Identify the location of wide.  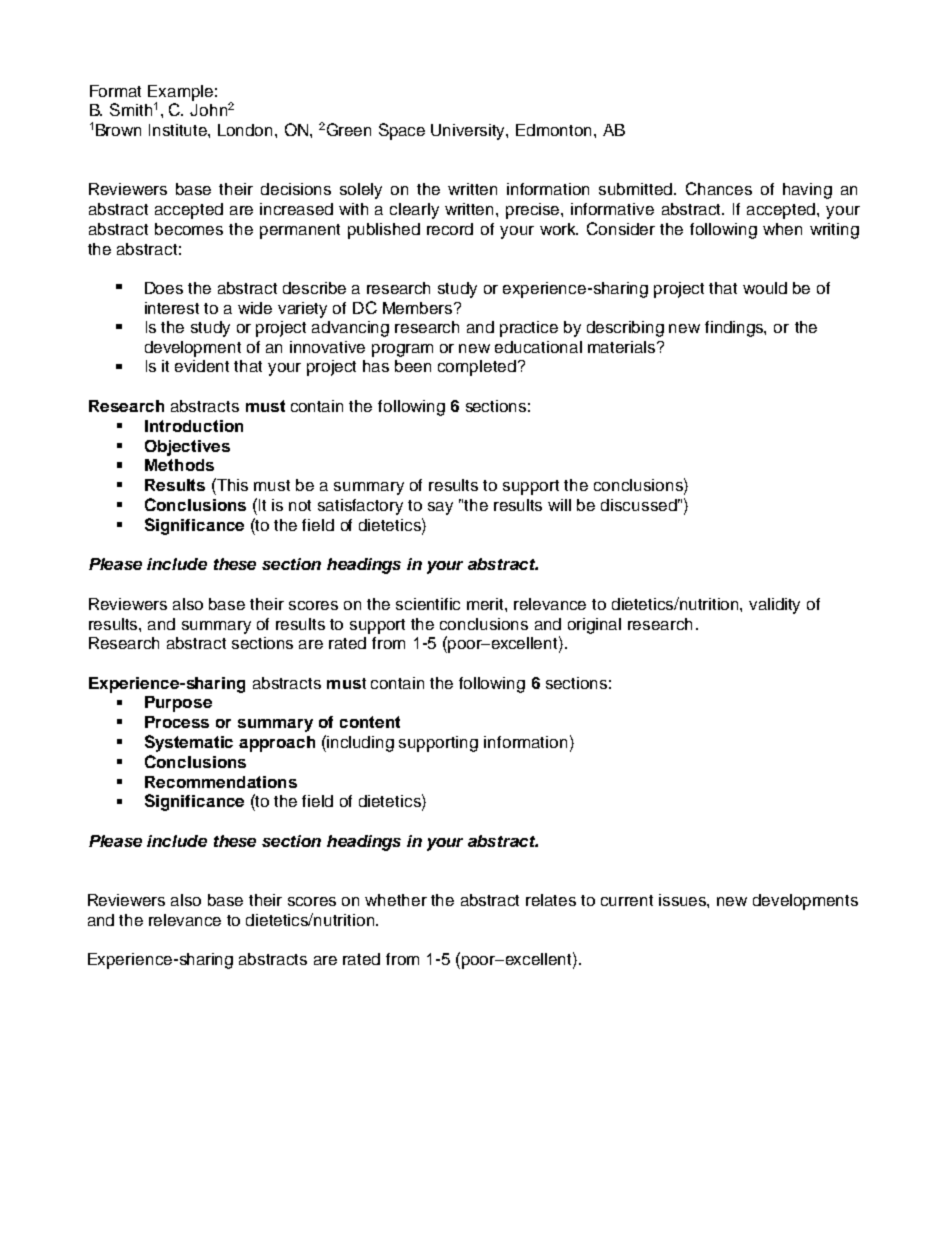
(255, 308).
